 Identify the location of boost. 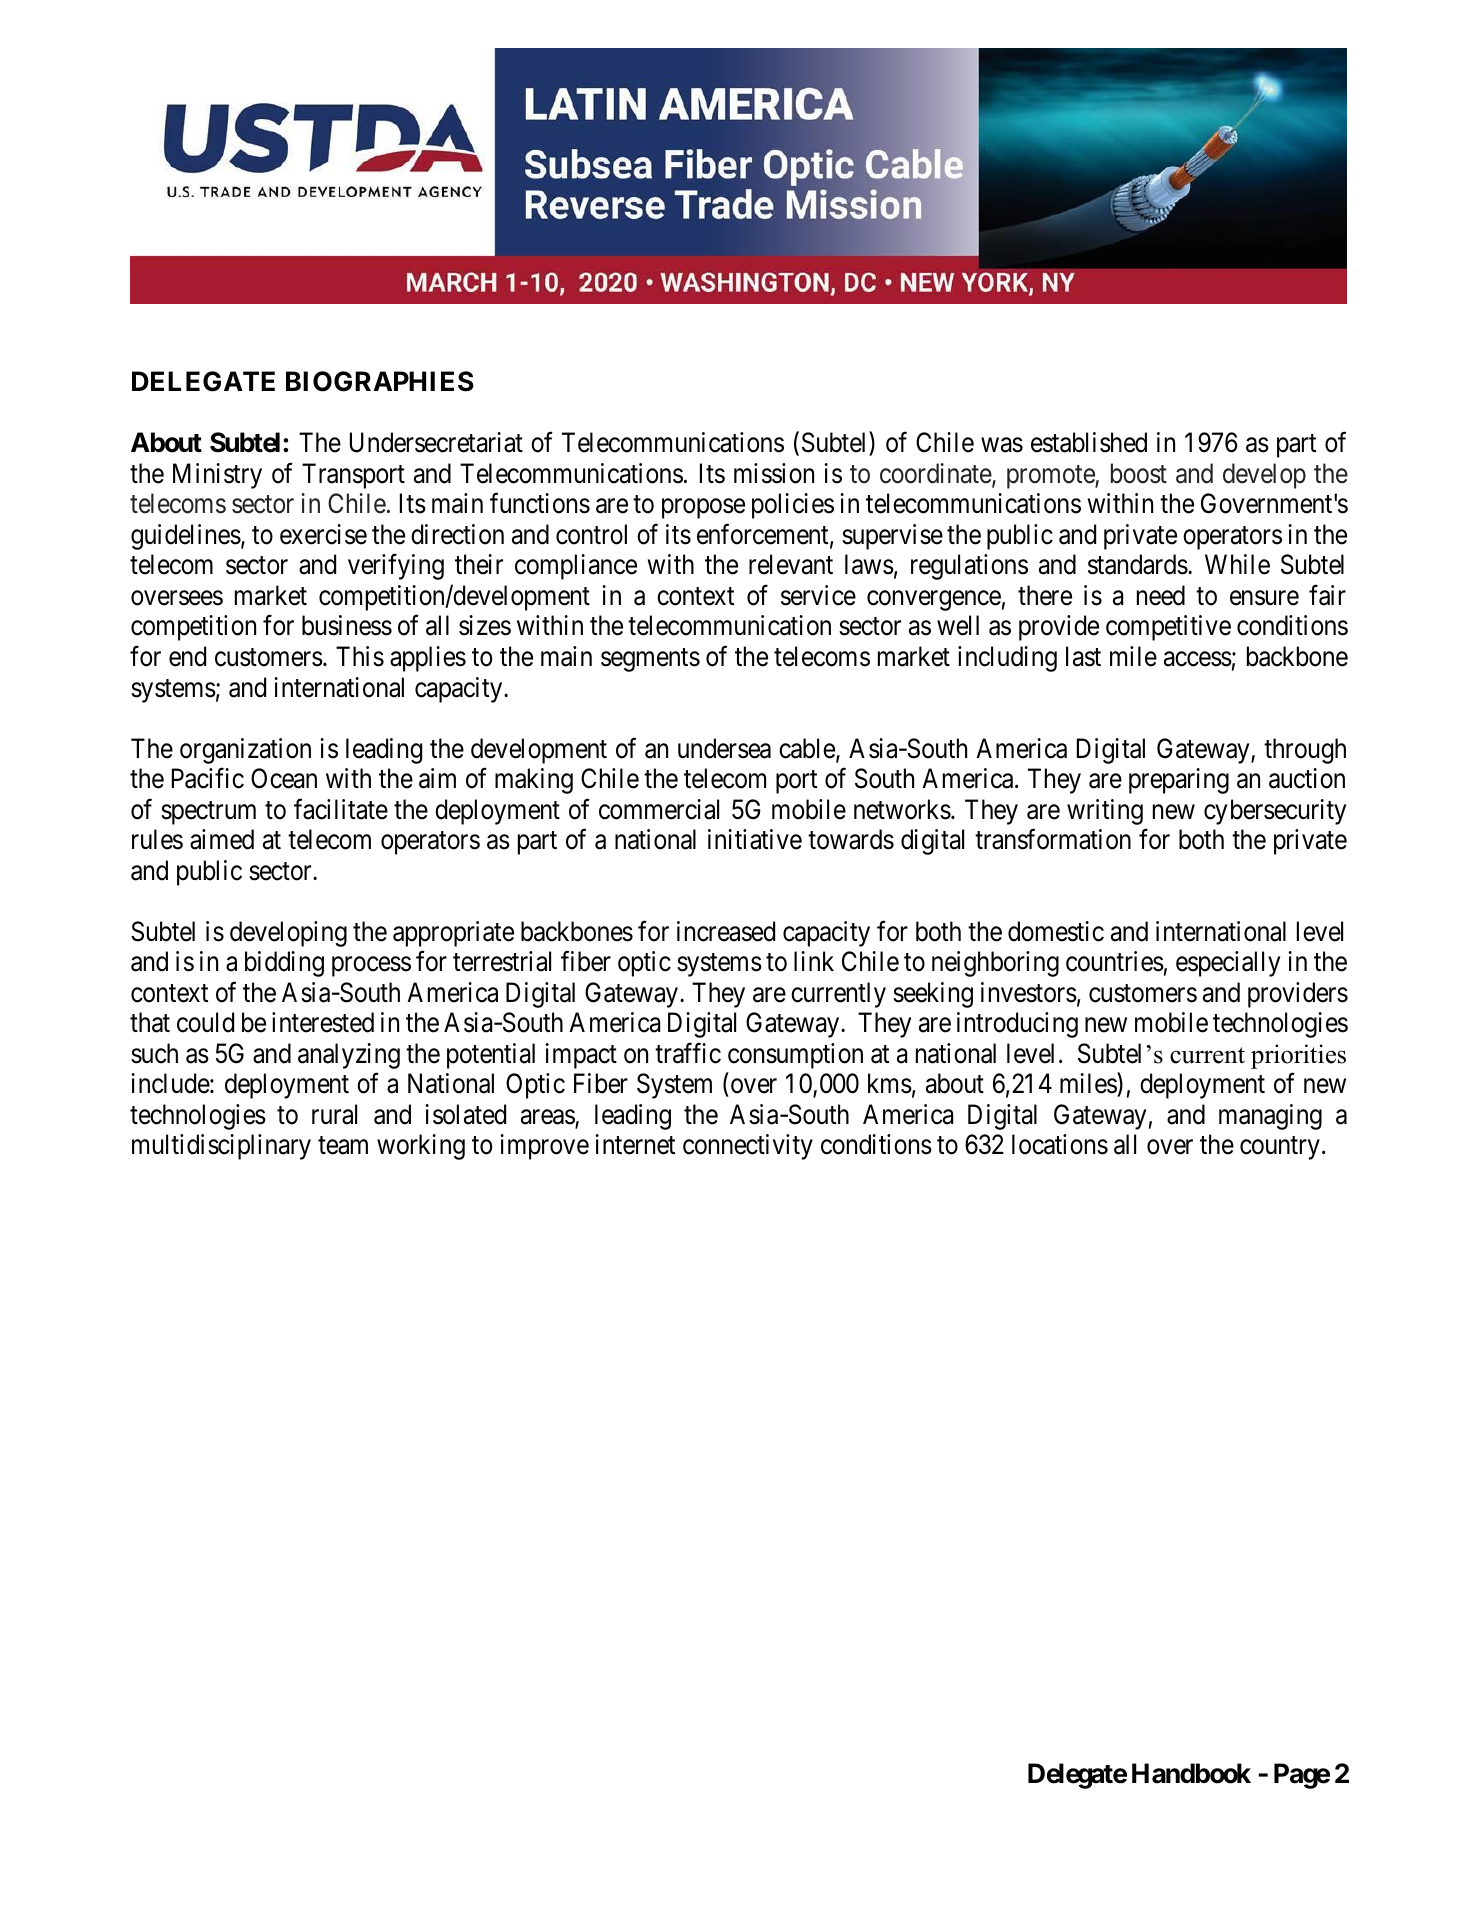
(1139, 473).
